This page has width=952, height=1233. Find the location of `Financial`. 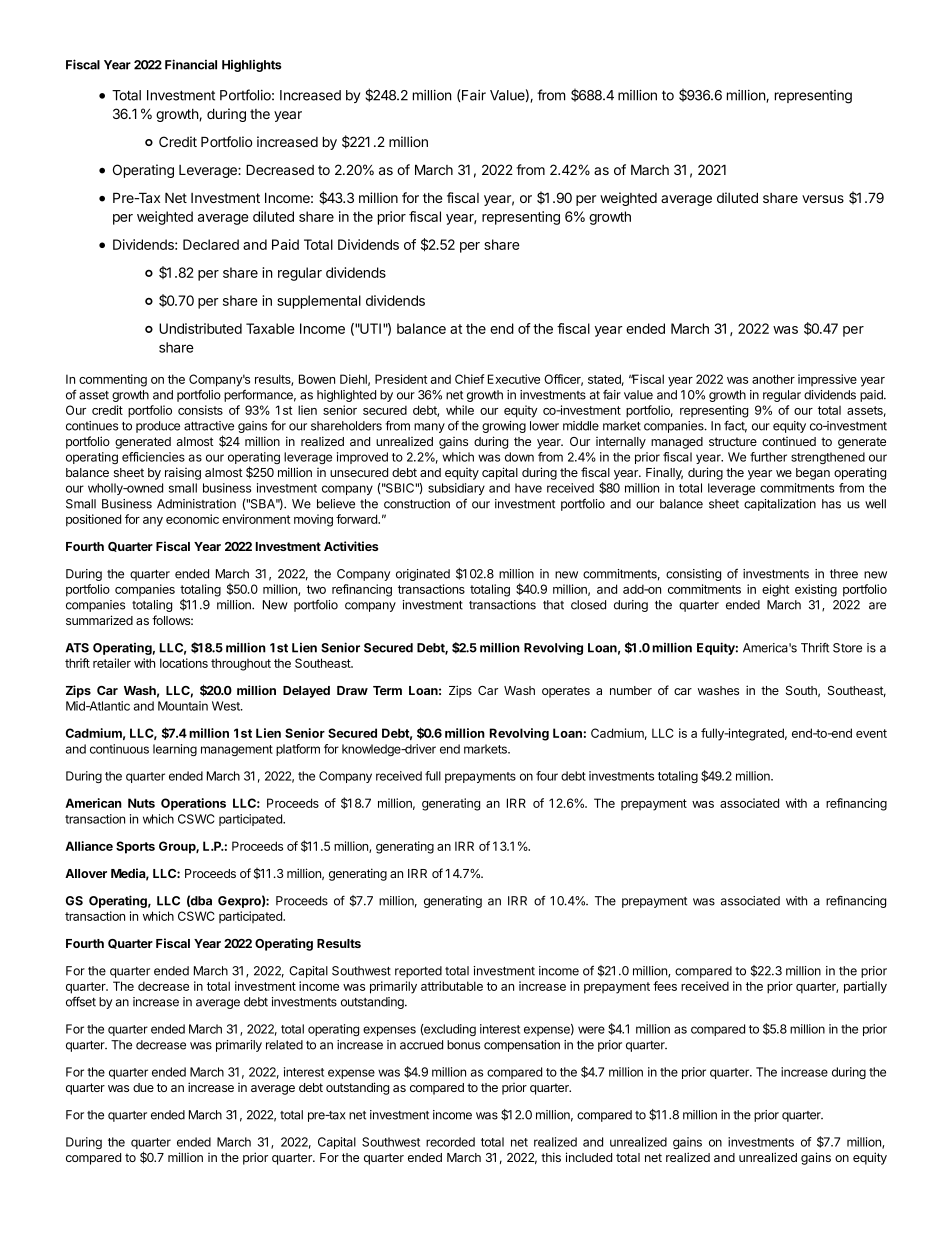

Financial is located at coordinates (191, 64).
